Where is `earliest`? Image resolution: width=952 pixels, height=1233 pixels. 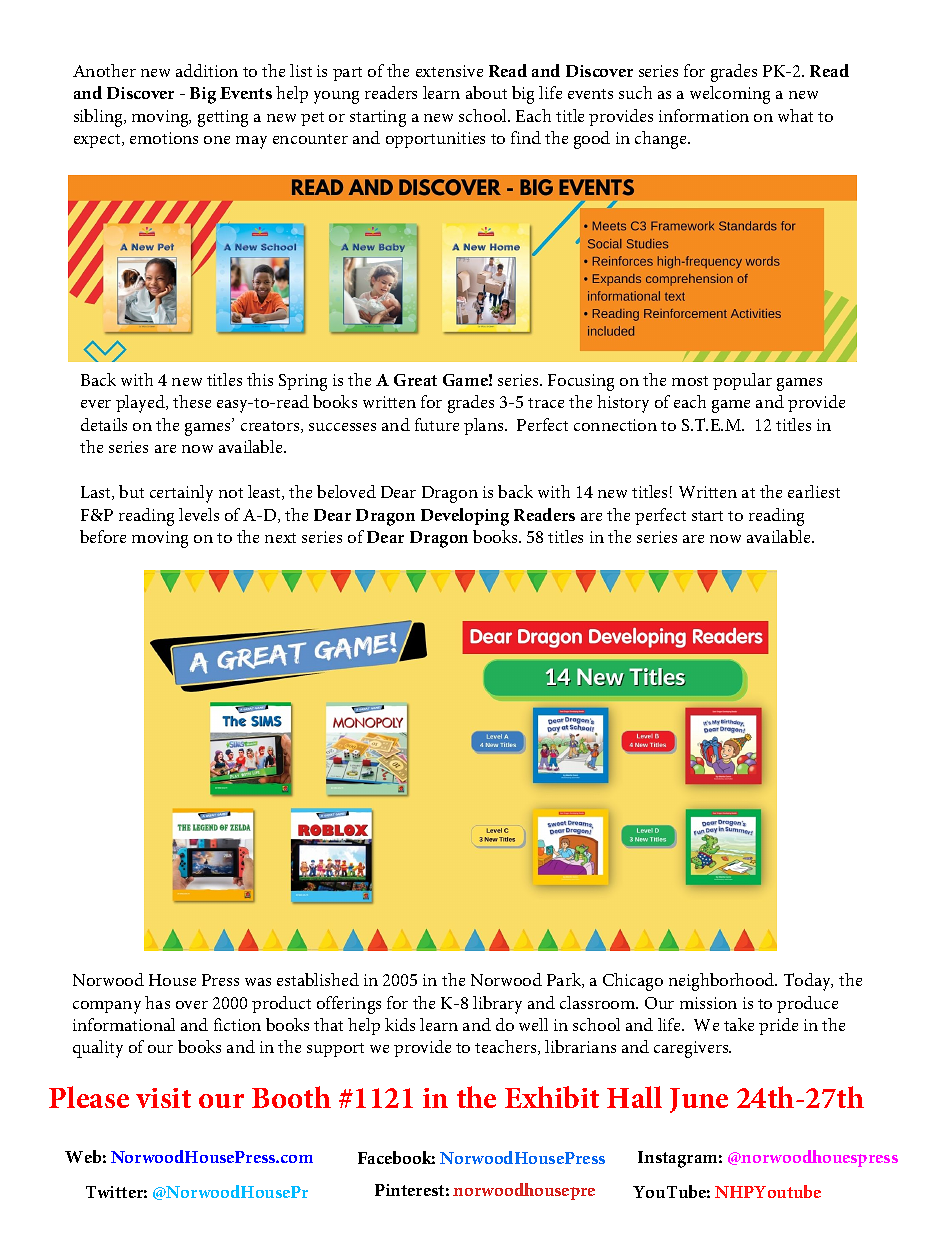 earliest is located at coordinates (814, 491).
